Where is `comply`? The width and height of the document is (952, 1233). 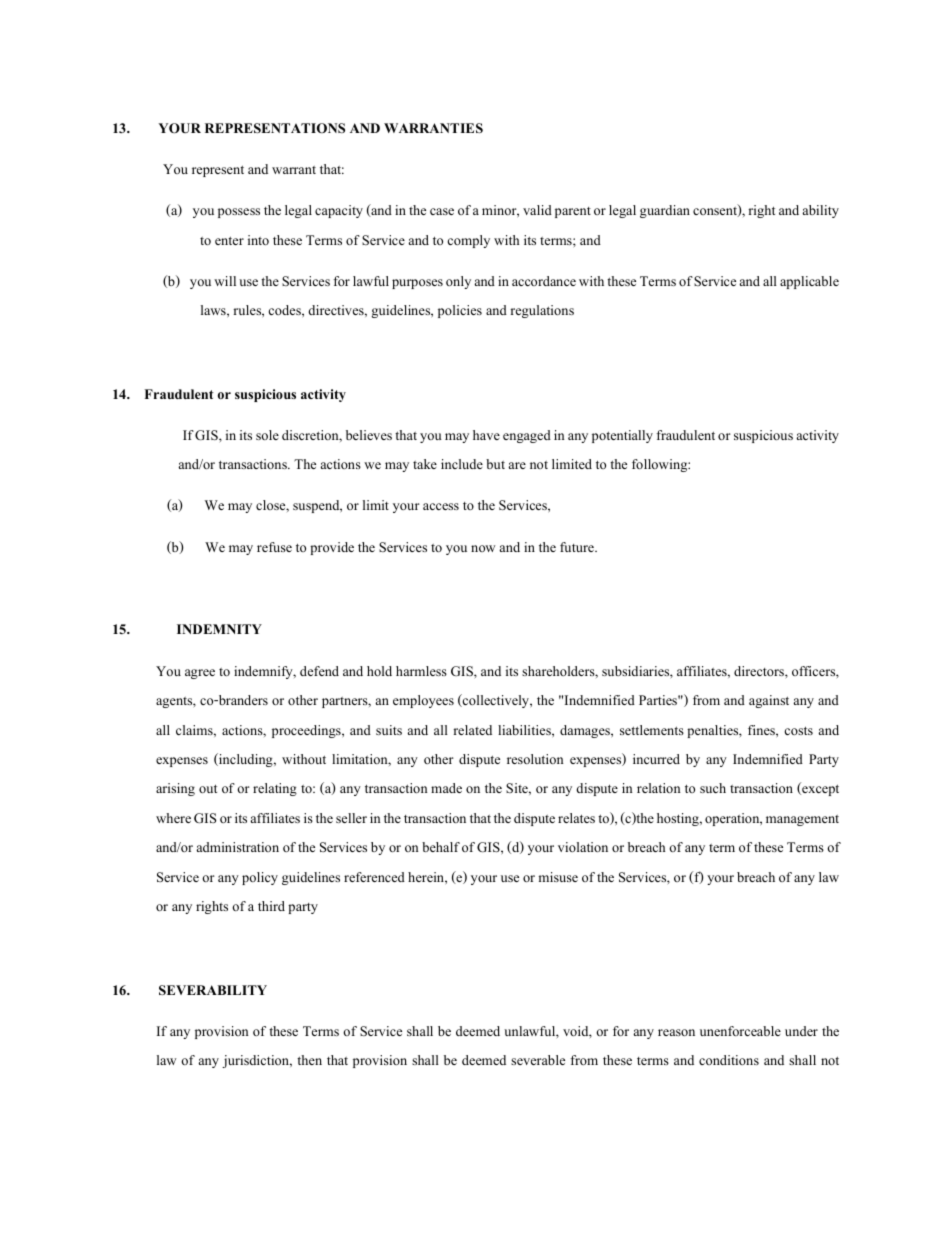
comply is located at coordinates (468, 241).
